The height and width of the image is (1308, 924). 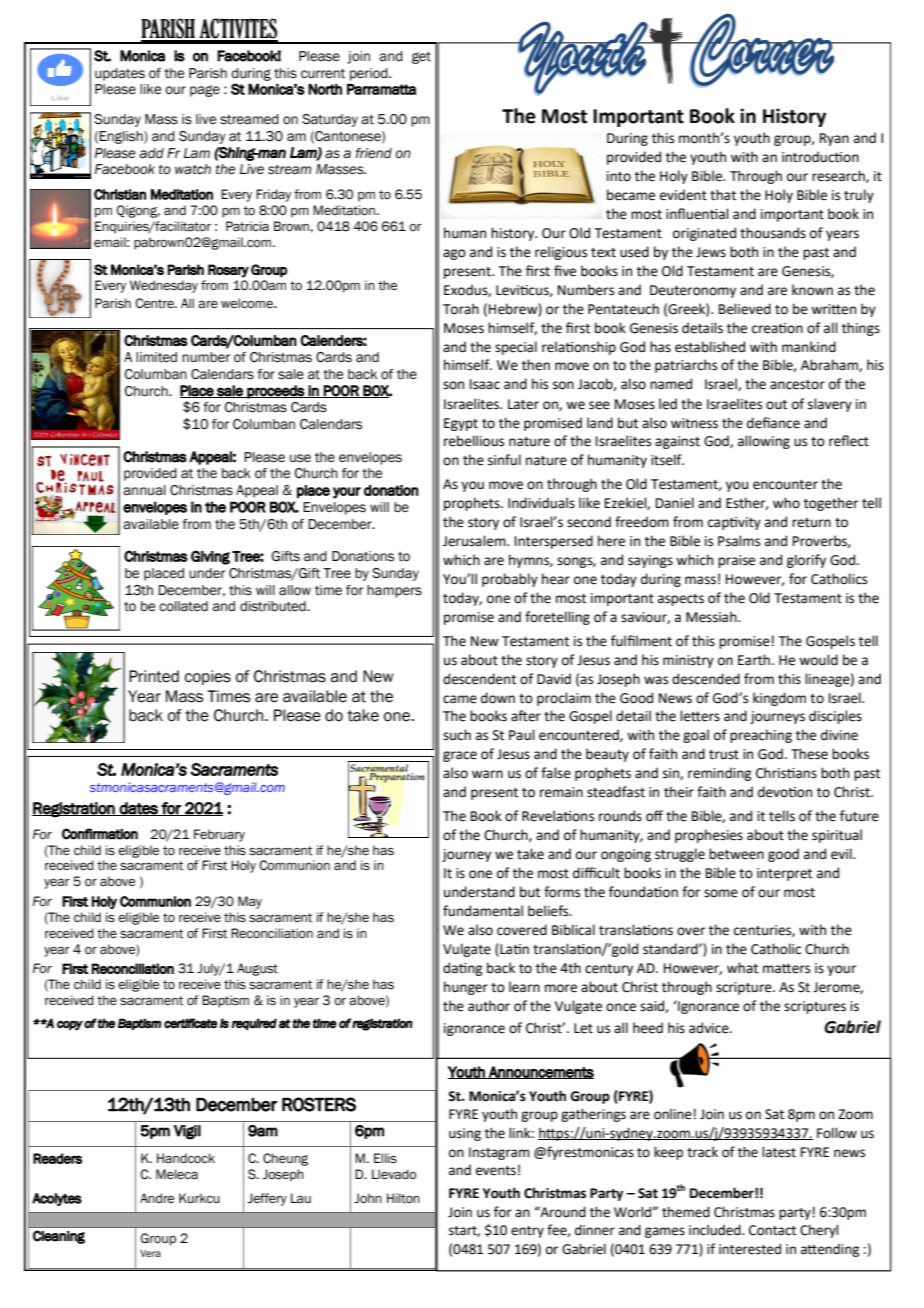 What do you see at coordinates (157, 1198) in the image?
I see `Andre` at bounding box center [157, 1198].
